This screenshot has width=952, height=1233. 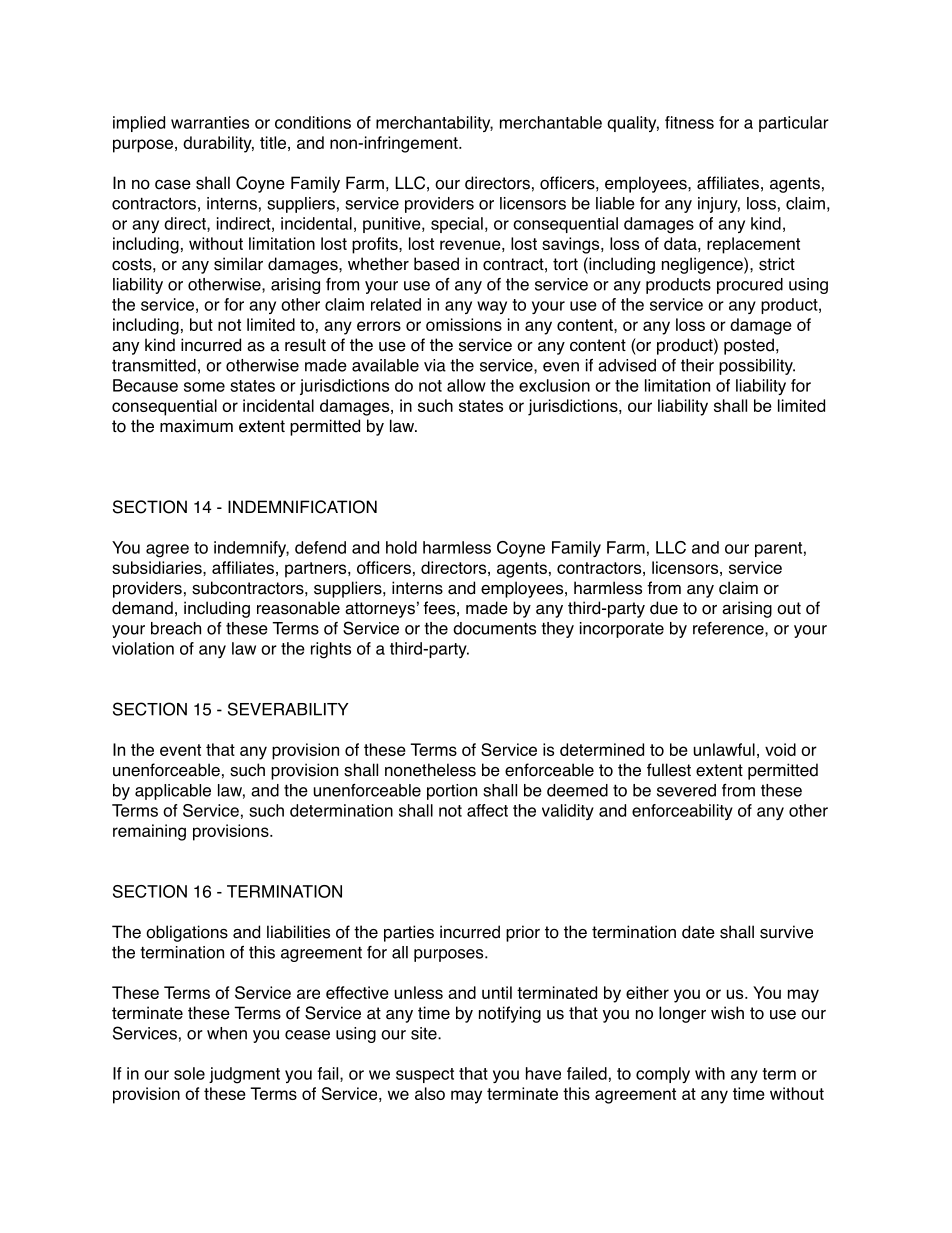 I want to click on durability, so click(x=218, y=144).
